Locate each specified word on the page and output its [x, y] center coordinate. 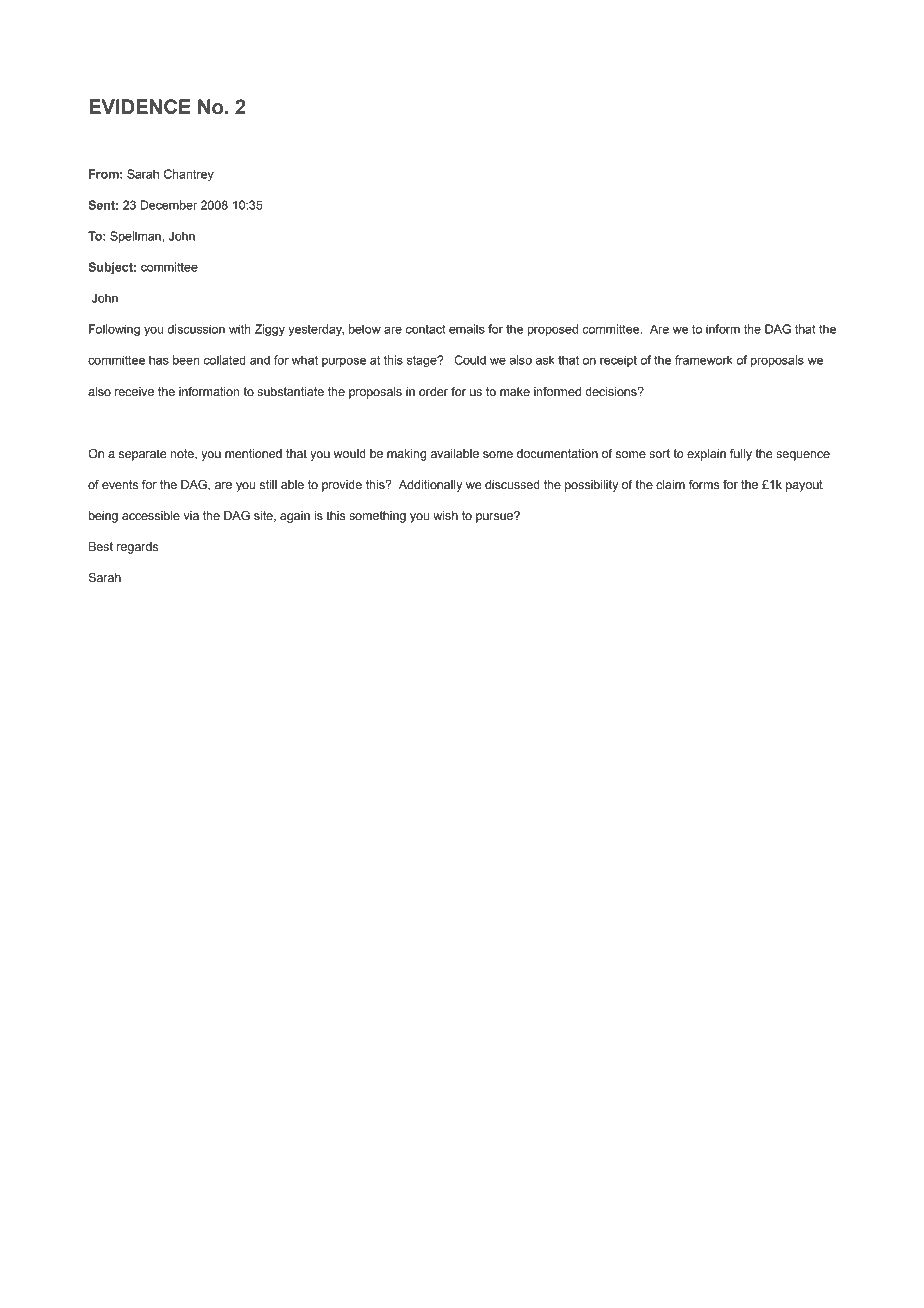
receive [134, 391]
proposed [552, 330]
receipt [618, 361]
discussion [196, 329]
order [433, 391]
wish [445, 515]
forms [704, 485]
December [169, 205]
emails [467, 329]
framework [704, 360]
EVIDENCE [140, 106]
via [191, 515]
